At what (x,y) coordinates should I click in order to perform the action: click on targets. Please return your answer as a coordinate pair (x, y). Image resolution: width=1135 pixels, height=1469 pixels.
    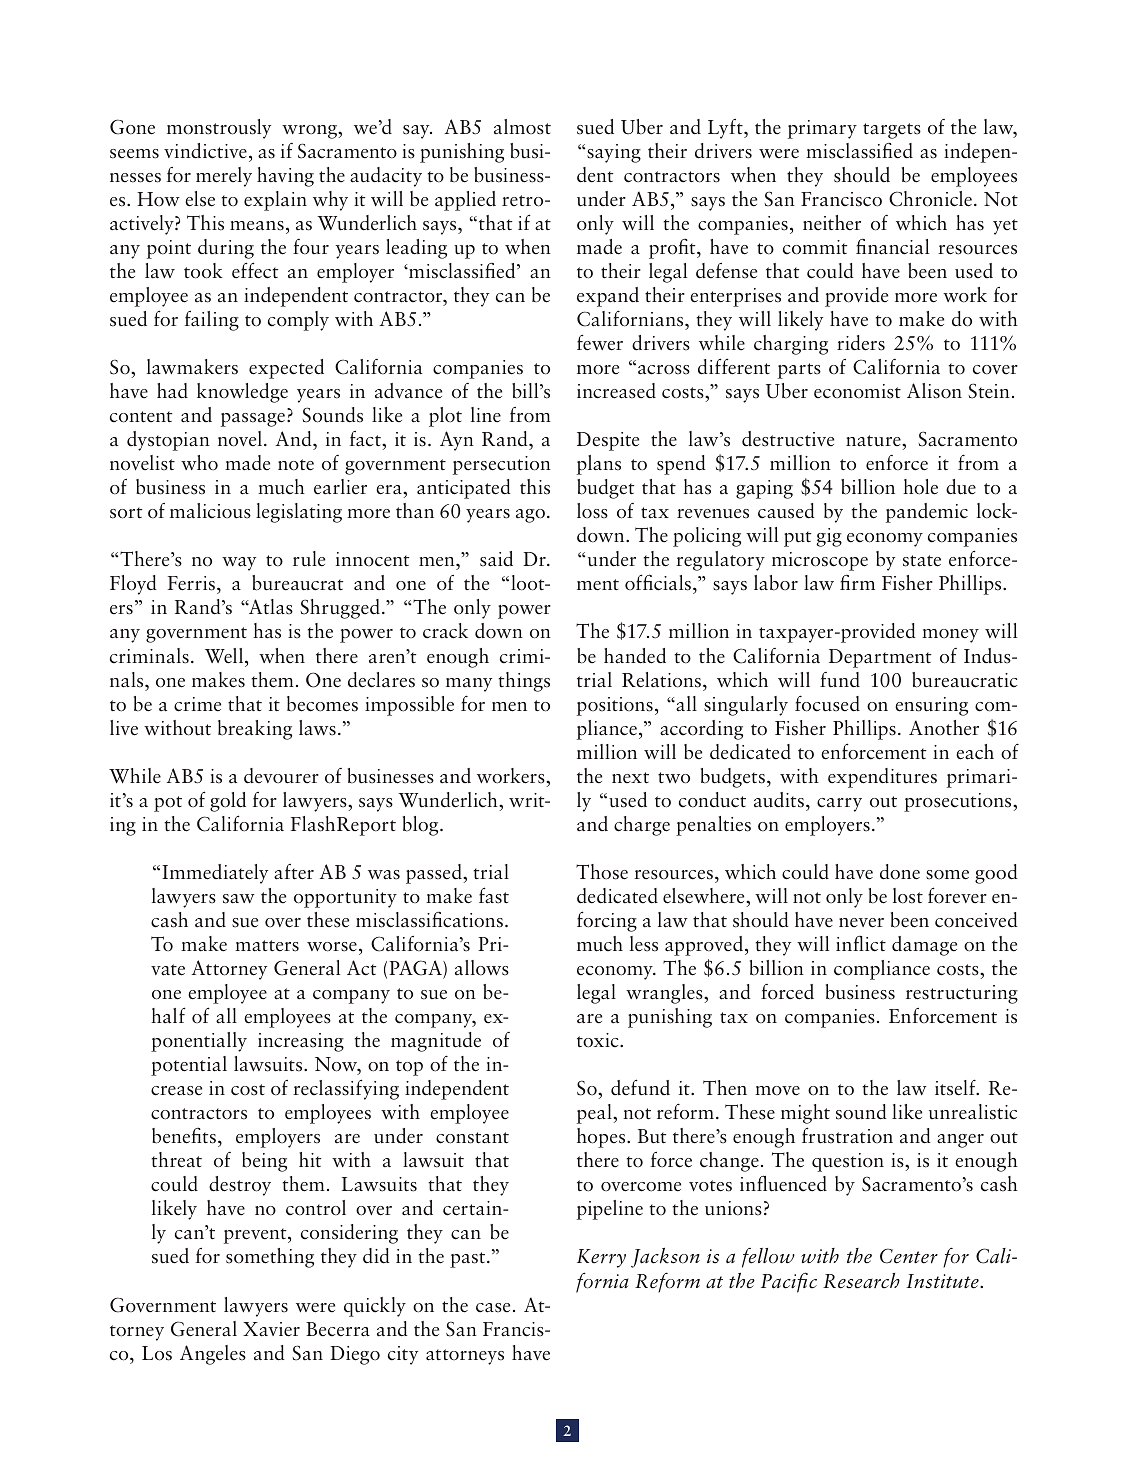
    Looking at the image, I should click on (892, 131).
